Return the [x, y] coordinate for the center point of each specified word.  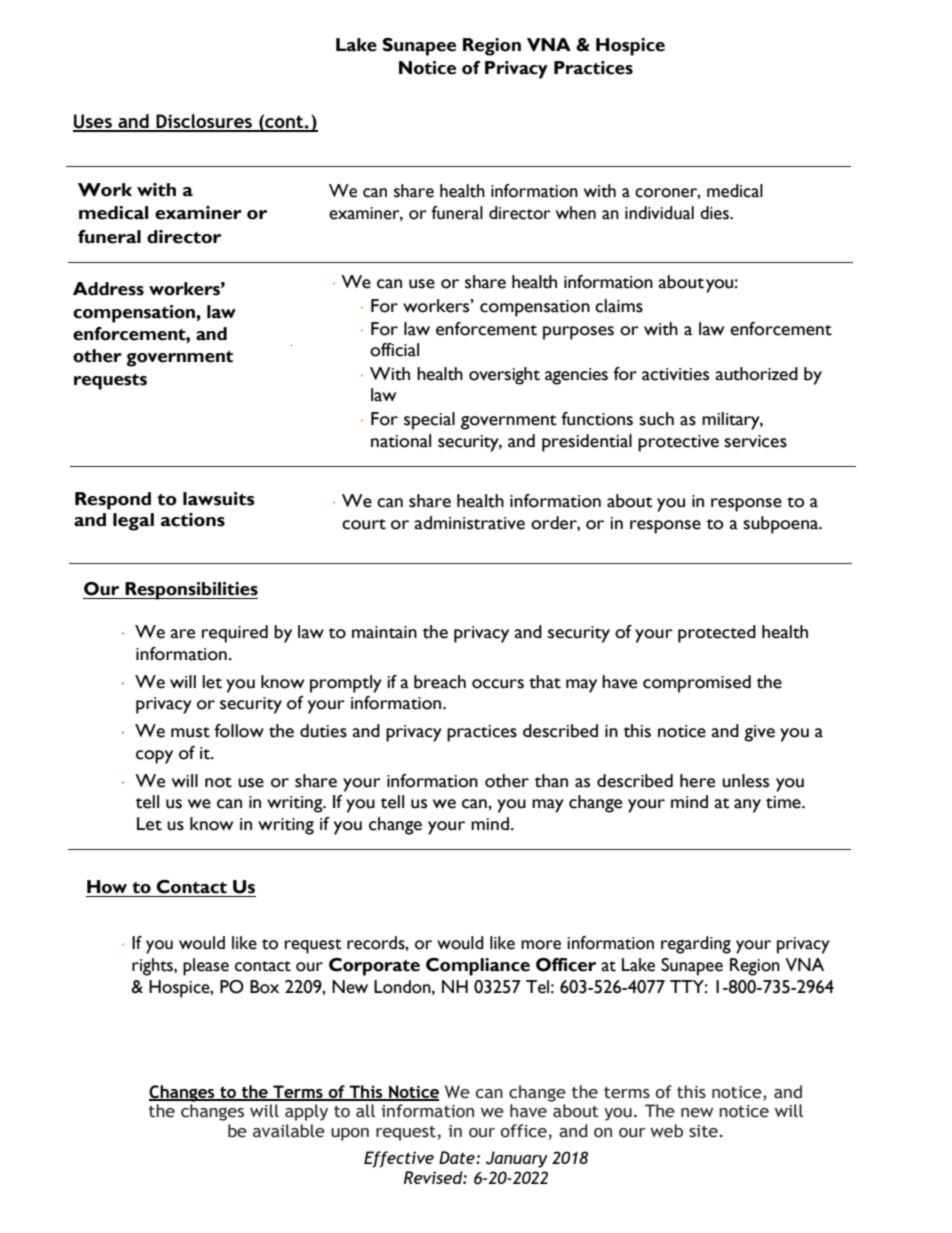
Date [458, 1157]
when [576, 213]
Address [108, 289]
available [289, 1131]
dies [715, 213]
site [703, 1131]
